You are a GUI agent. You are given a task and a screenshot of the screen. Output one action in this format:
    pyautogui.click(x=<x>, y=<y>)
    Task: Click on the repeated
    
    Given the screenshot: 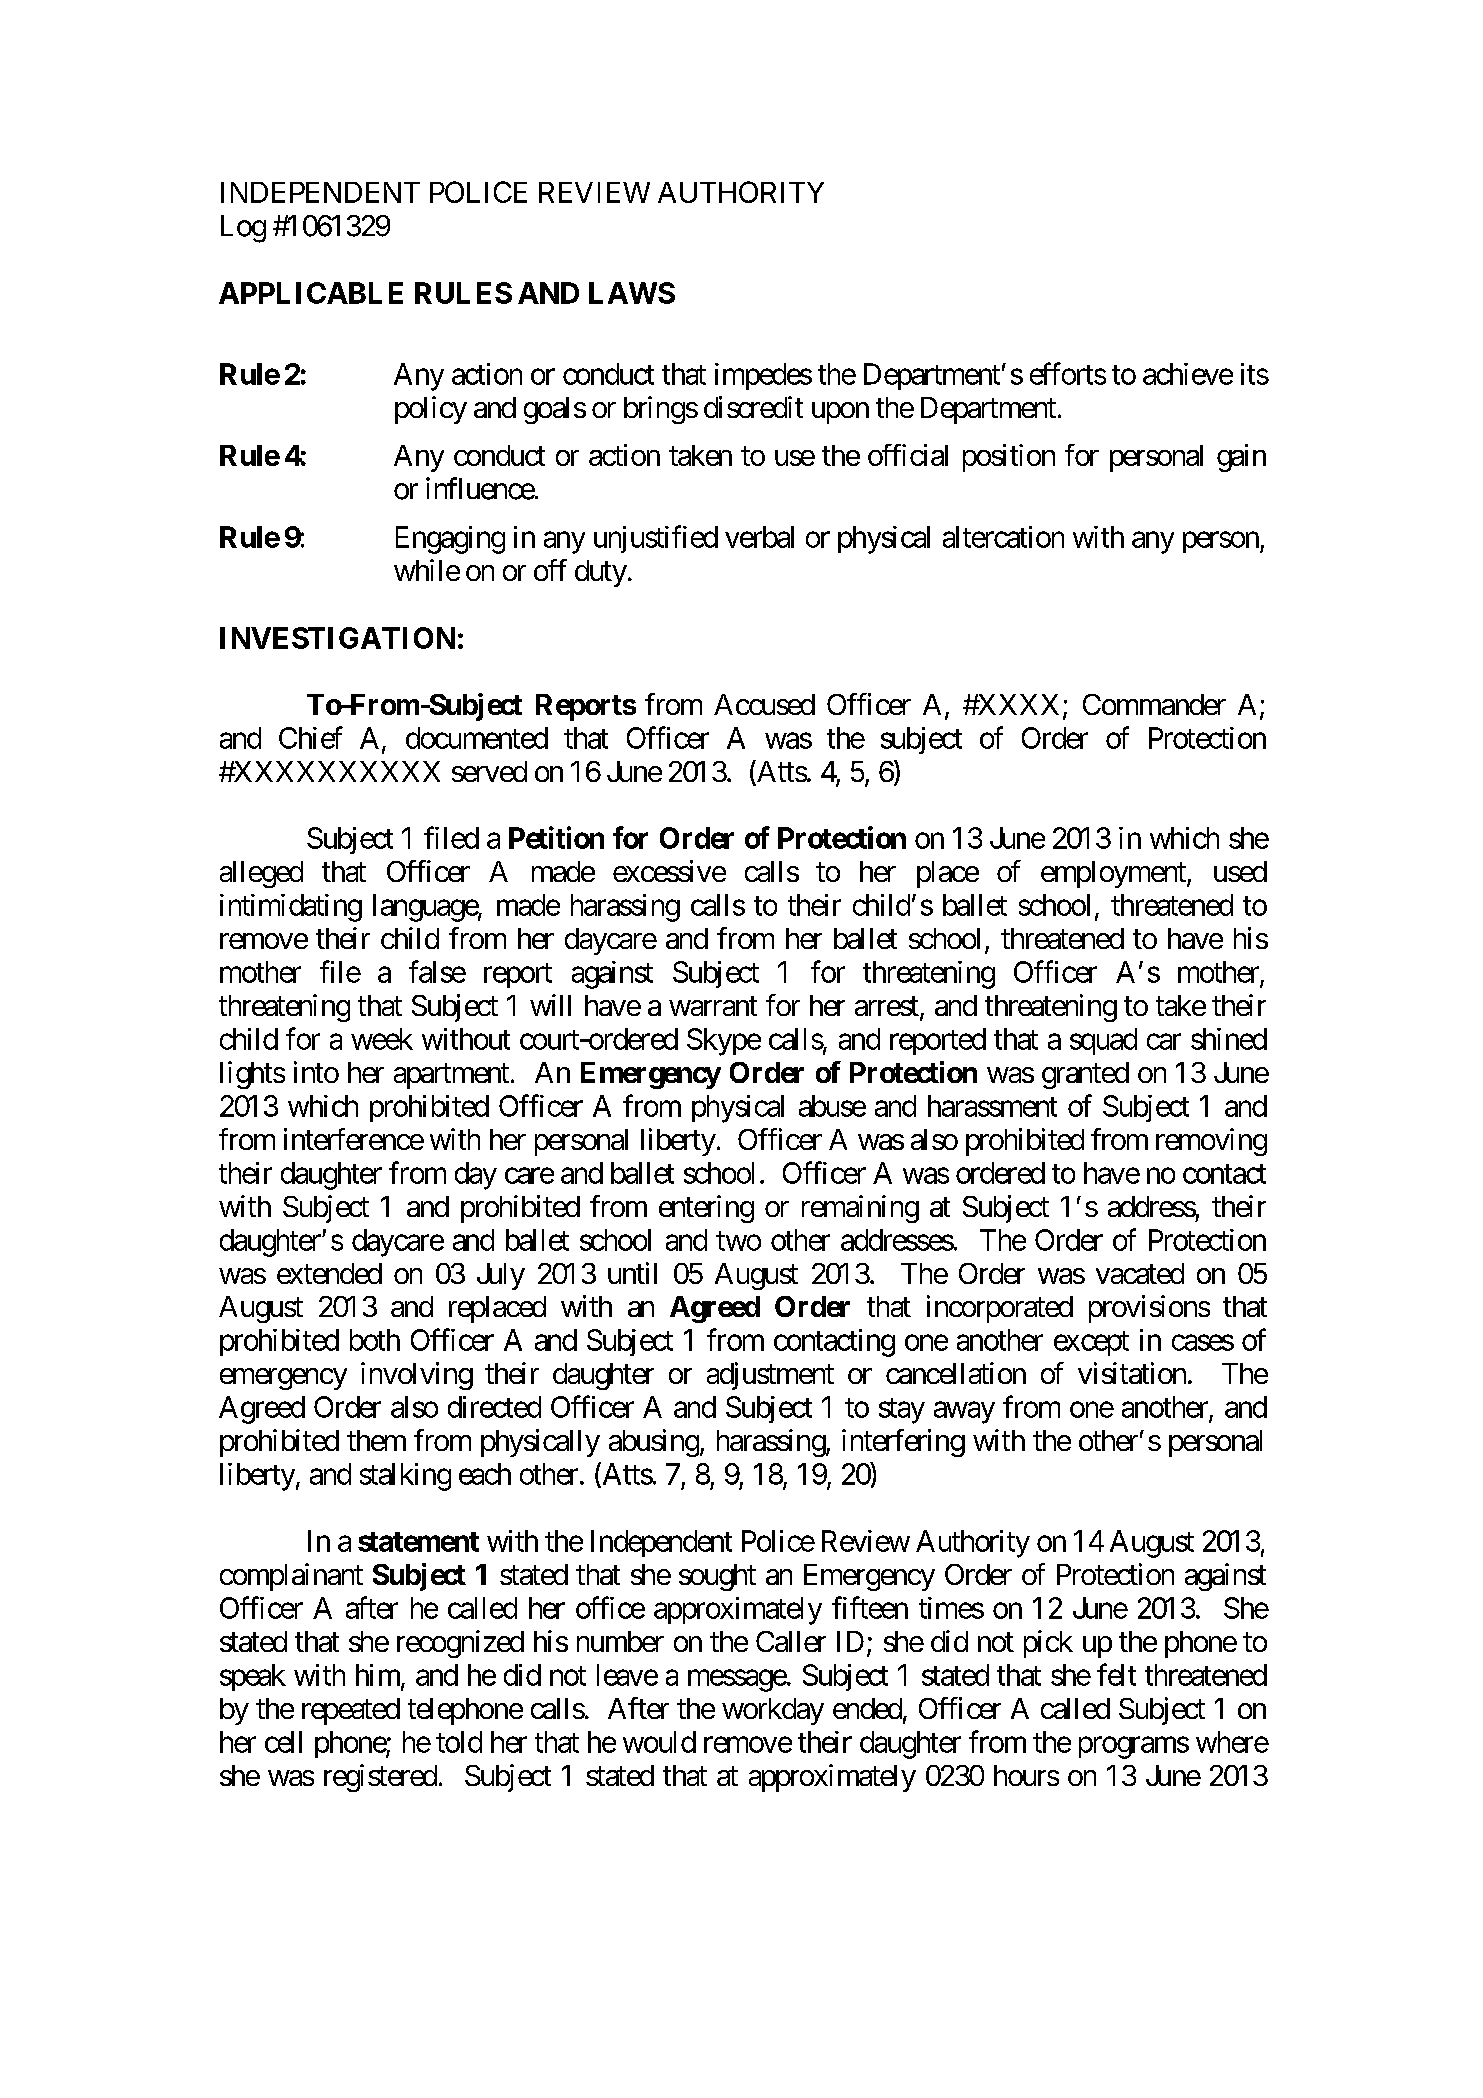 What is the action you would take?
    pyautogui.click(x=351, y=1711)
